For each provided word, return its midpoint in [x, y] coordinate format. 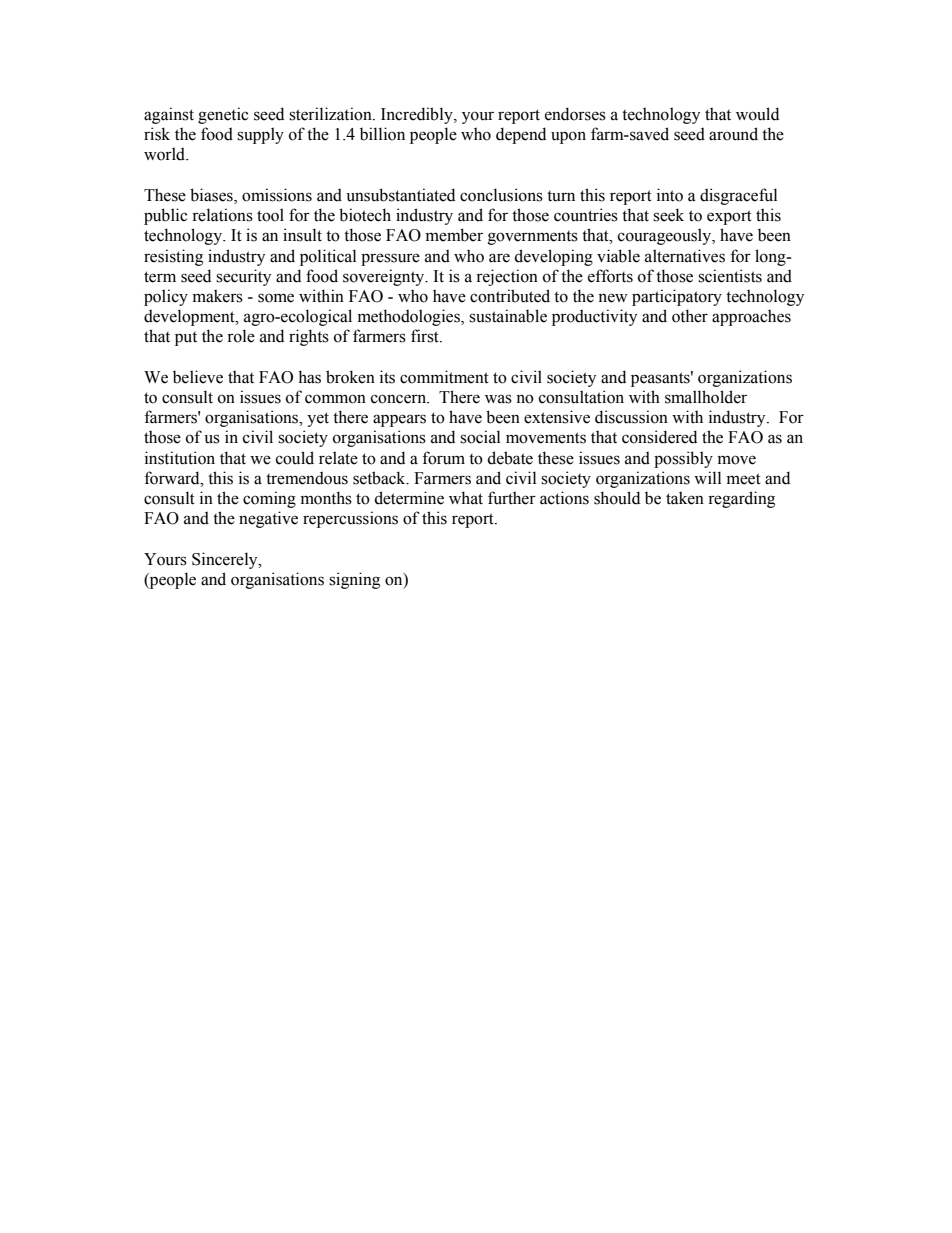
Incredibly [418, 115]
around [733, 134]
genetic [223, 115]
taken [685, 498]
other [690, 316]
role [241, 336]
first [426, 336]
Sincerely [226, 560]
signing [354, 580]
